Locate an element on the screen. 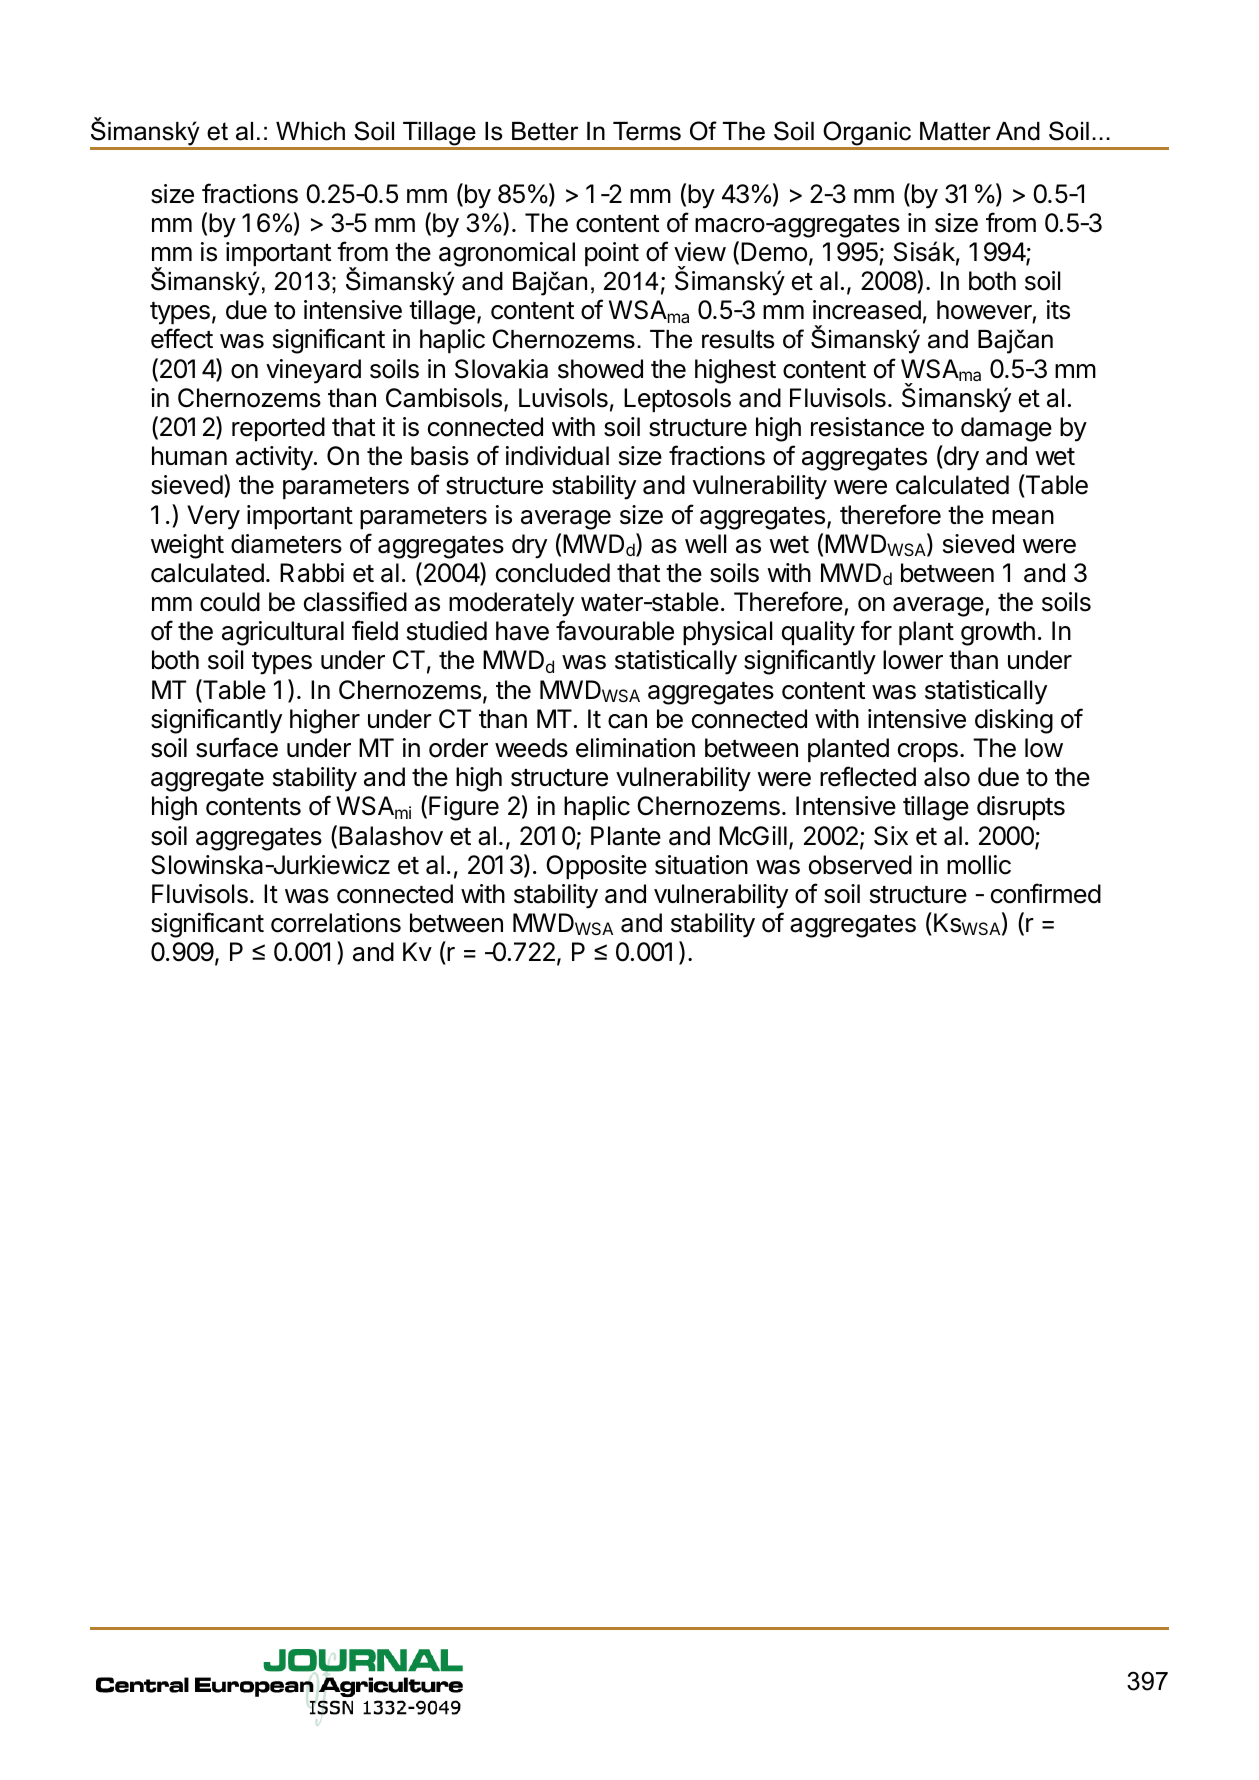 The width and height of the screenshot is (1259, 1780). confirmed is located at coordinates (1046, 893).
